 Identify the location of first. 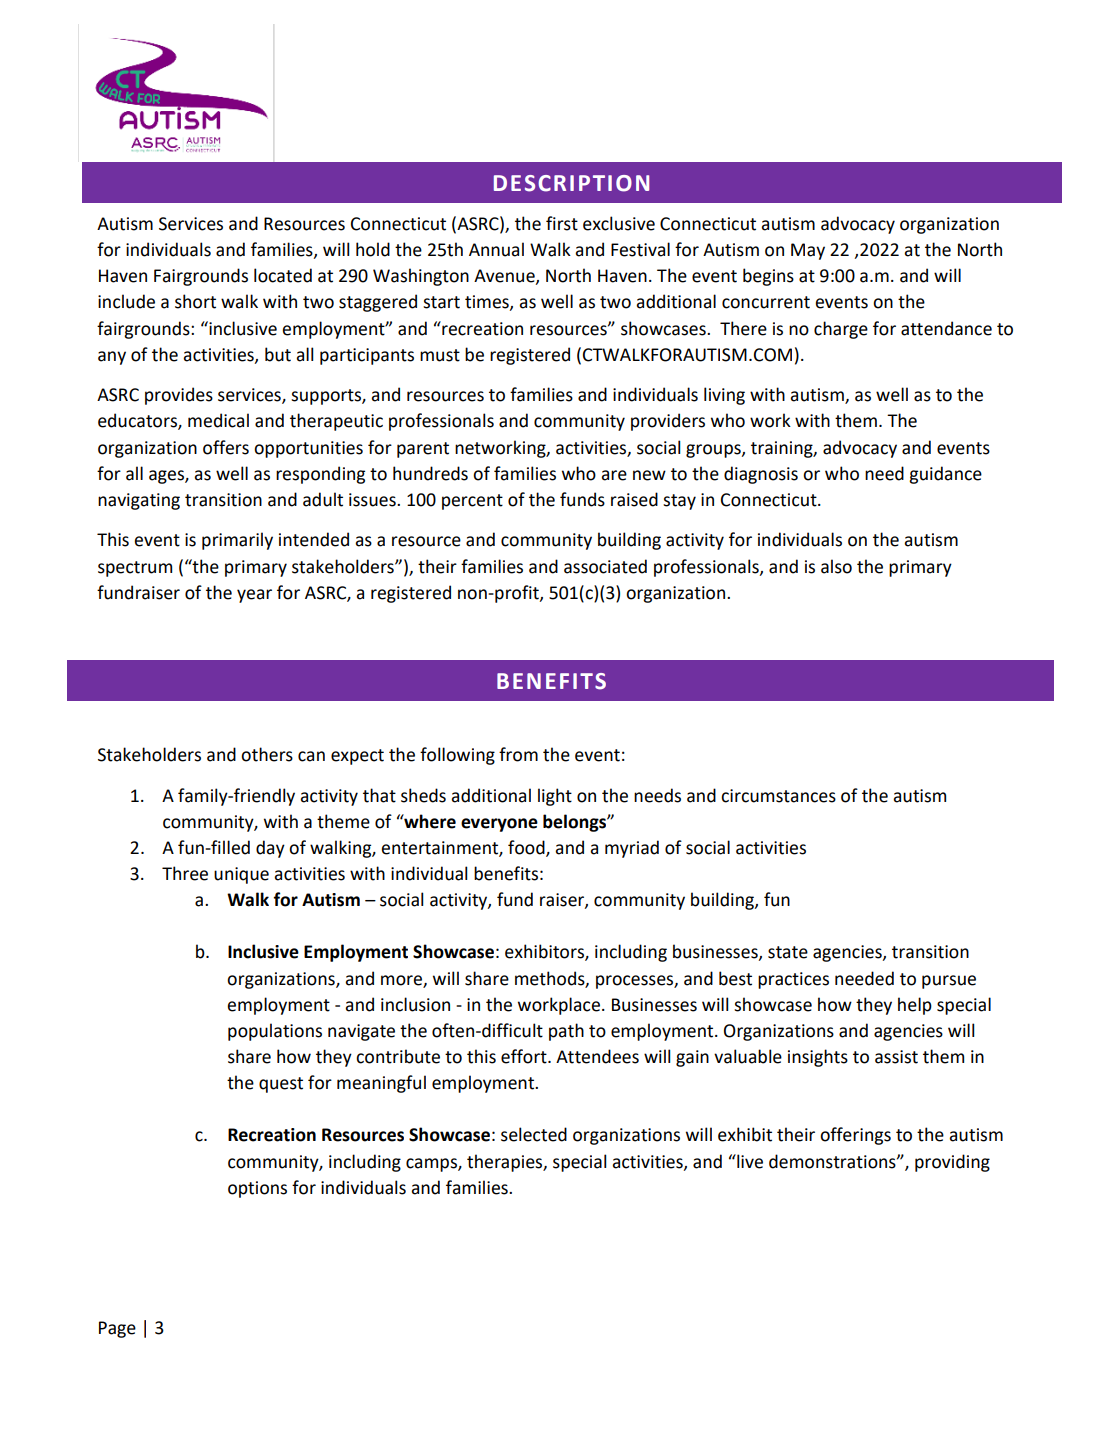
(562, 223).
